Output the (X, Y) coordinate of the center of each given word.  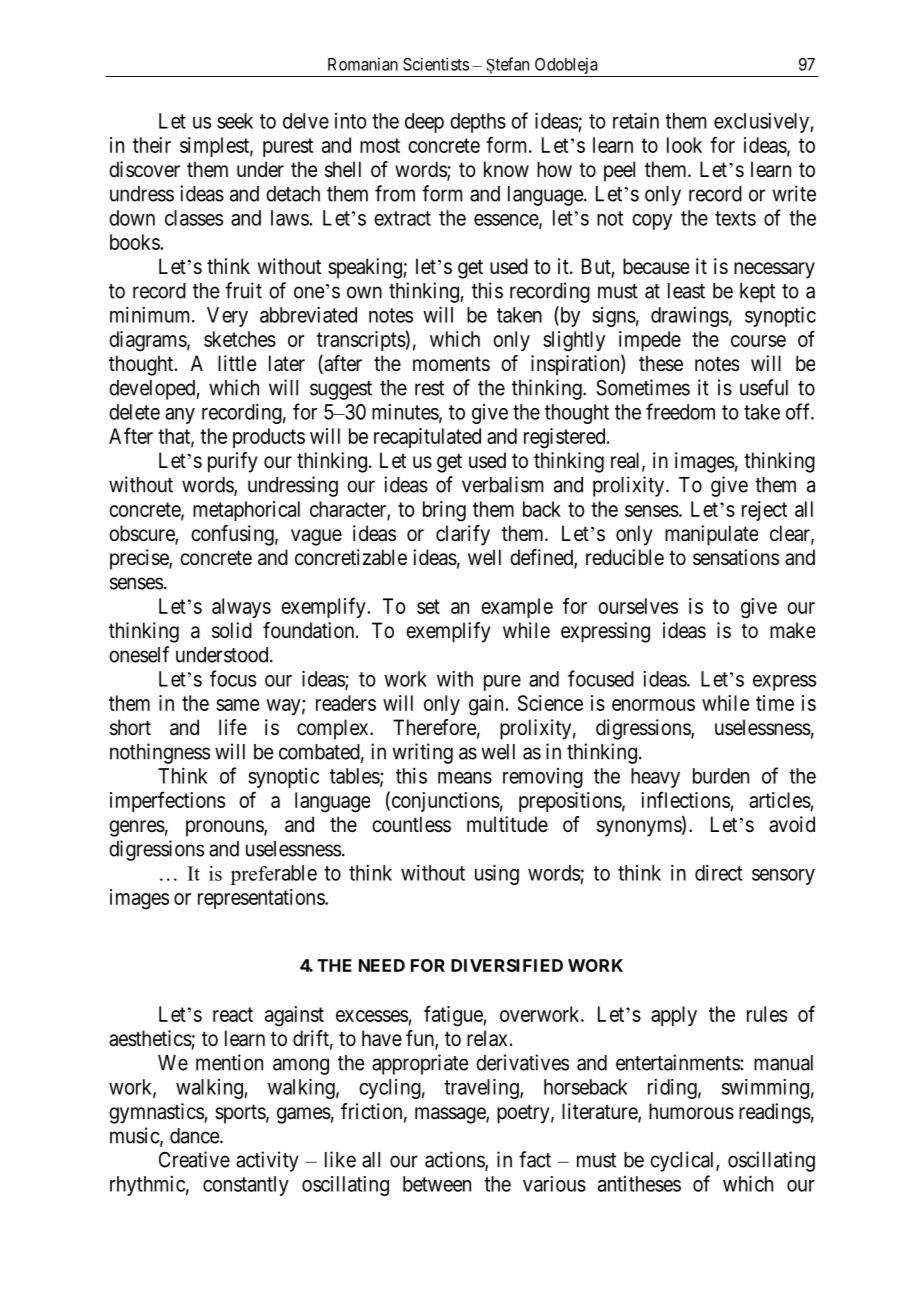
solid (232, 630)
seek (235, 121)
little (237, 363)
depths (478, 123)
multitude (507, 824)
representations (262, 899)
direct (719, 872)
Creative (194, 1159)
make (792, 630)
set (428, 606)
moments (451, 364)
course (758, 341)
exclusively (762, 123)
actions (455, 1160)
